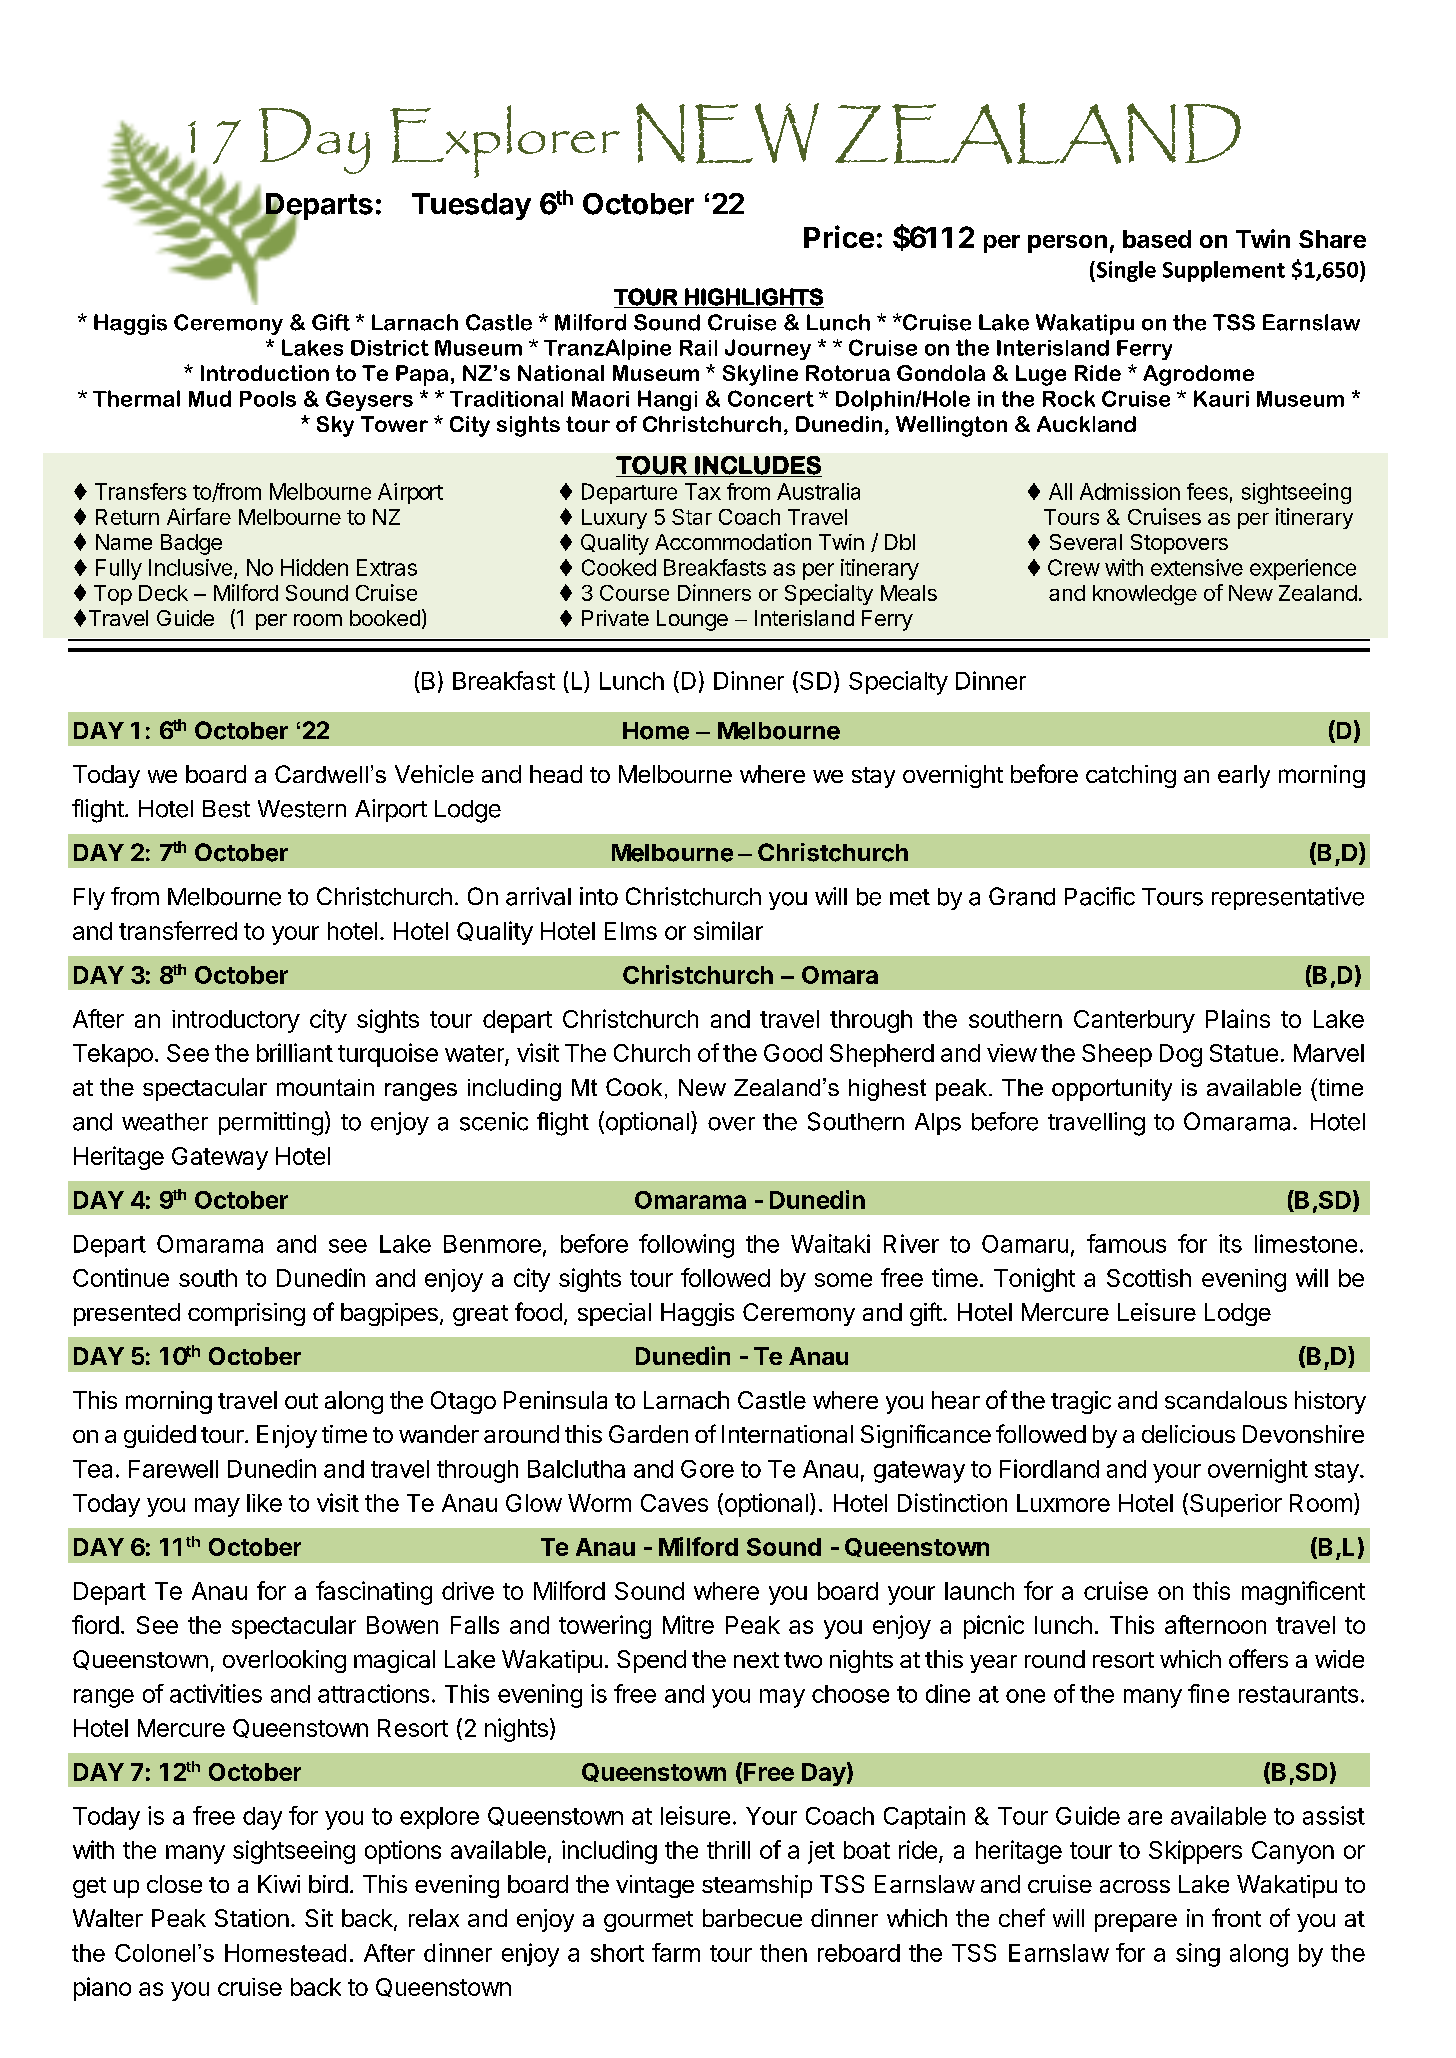 The width and height of the page is (1456, 2058). I want to click on HIGHLIGHTS, so click(753, 298).
